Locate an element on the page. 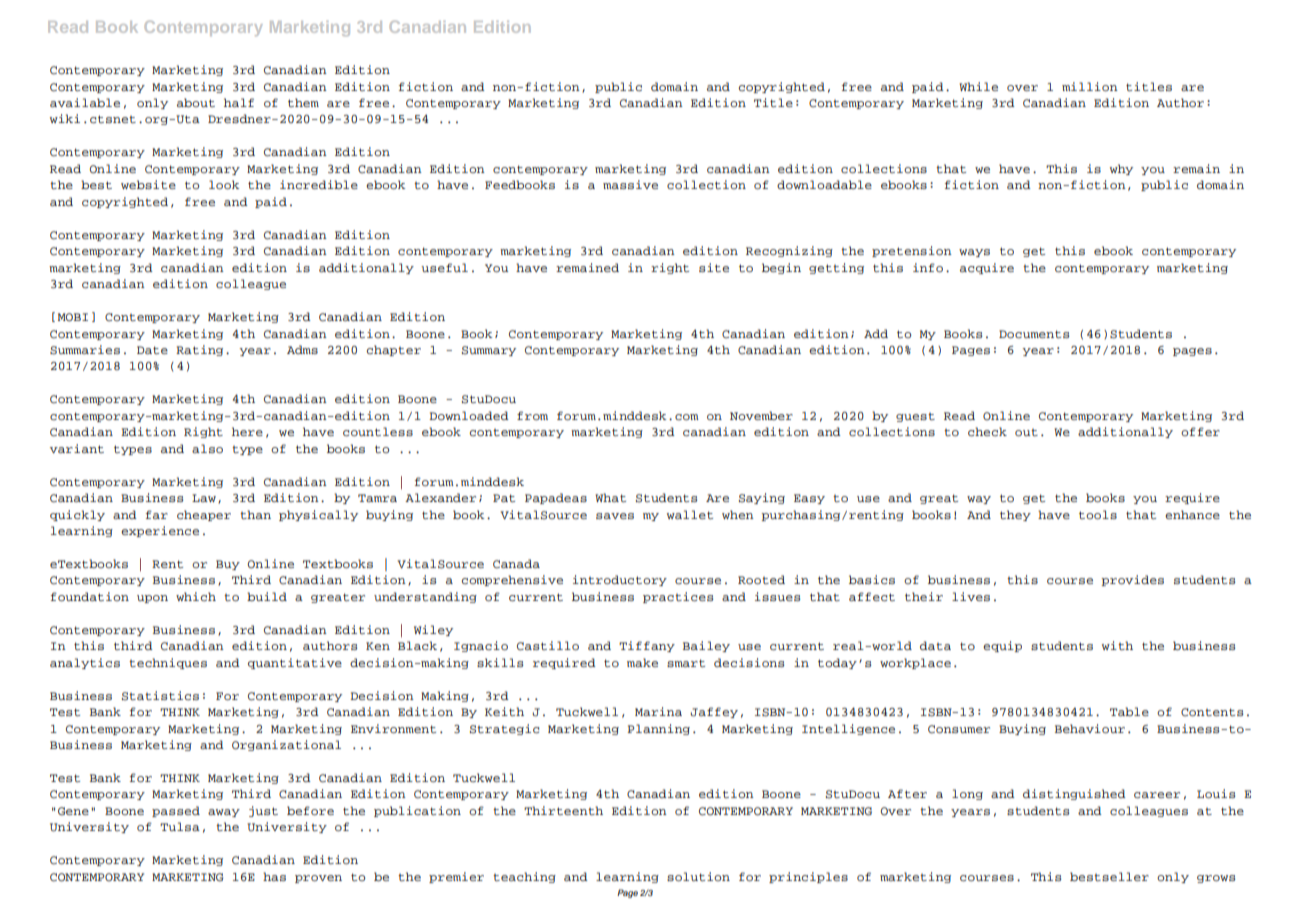 This image has width=1308, height=924. massive is located at coordinates (630, 184).
